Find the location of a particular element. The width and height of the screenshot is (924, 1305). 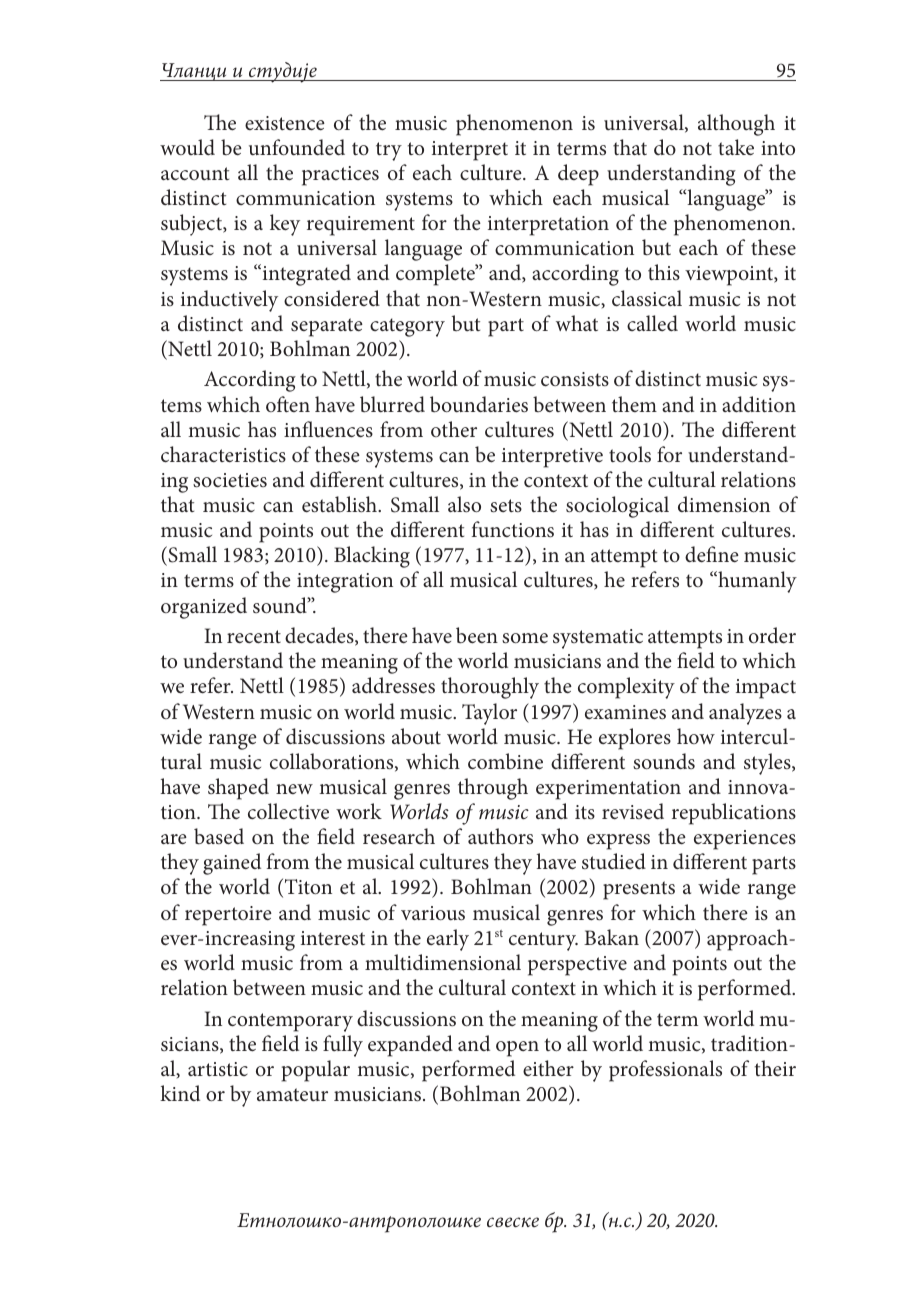

amateur is located at coordinates (292, 1095).
